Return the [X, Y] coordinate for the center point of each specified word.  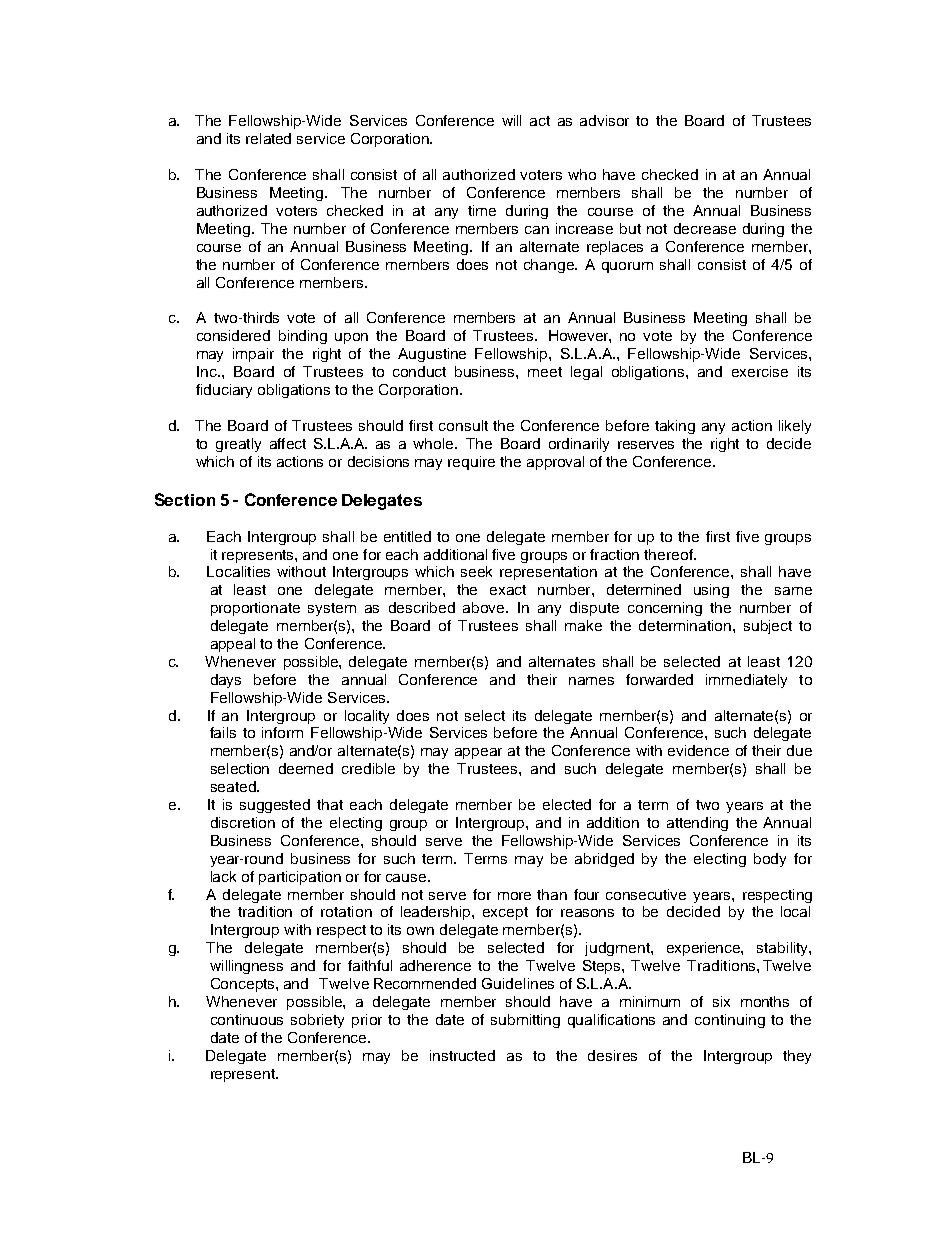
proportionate [255, 609]
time [482, 210]
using [711, 591]
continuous [247, 1019]
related [268, 138]
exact [508, 590]
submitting [525, 1021]
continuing [730, 1021]
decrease [705, 228]
